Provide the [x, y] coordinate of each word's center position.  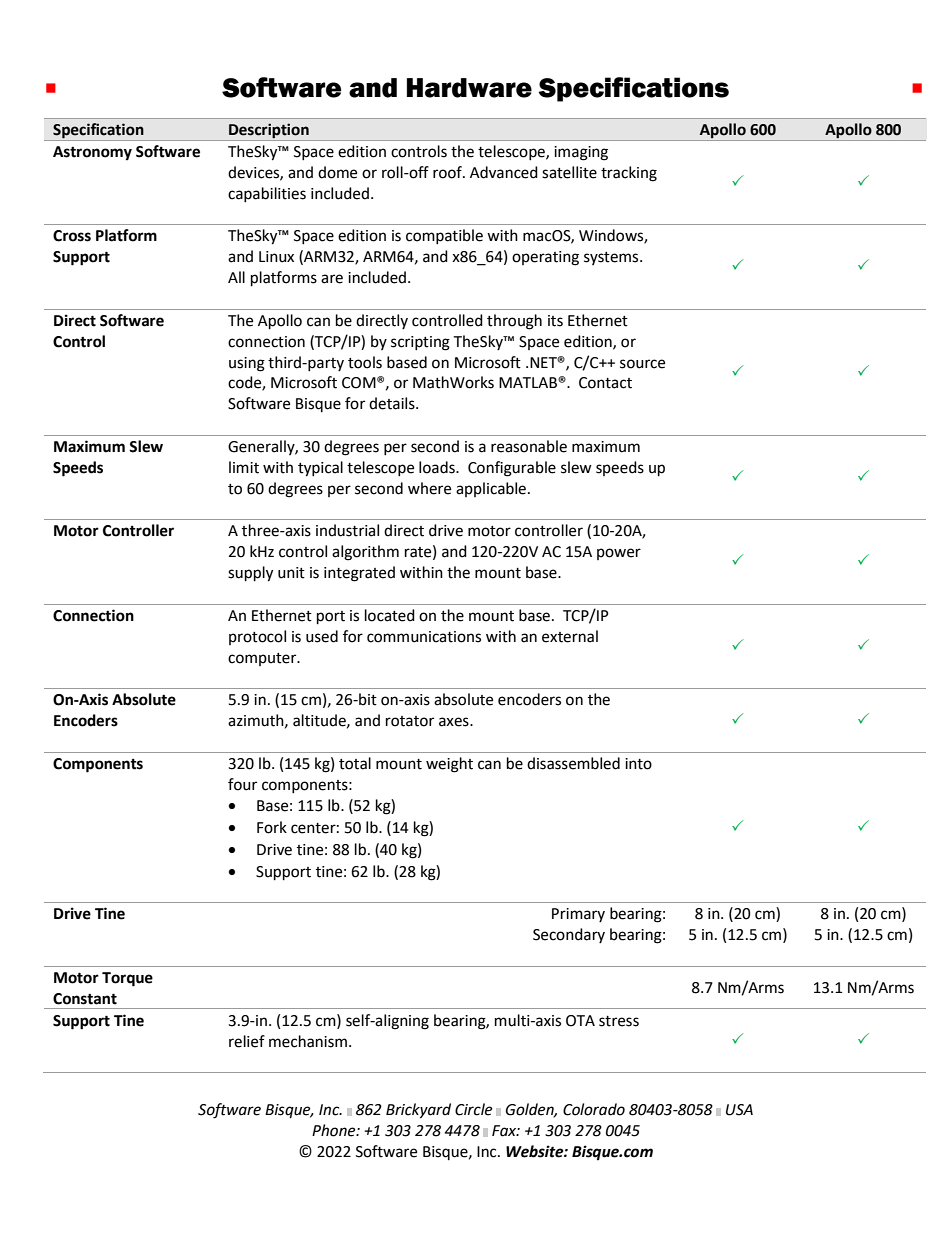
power [619, 554]
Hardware [469, 88]
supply [250, 574]
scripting [420, 343]
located [390, 615]
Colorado [594, 1109]
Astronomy [92, 153]
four [242, 784]
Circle [473, 1109]
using [247, 364]
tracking [629, 174]
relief [247, 1041]
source [642, 364]
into [638, 764]
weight [449, 765]
